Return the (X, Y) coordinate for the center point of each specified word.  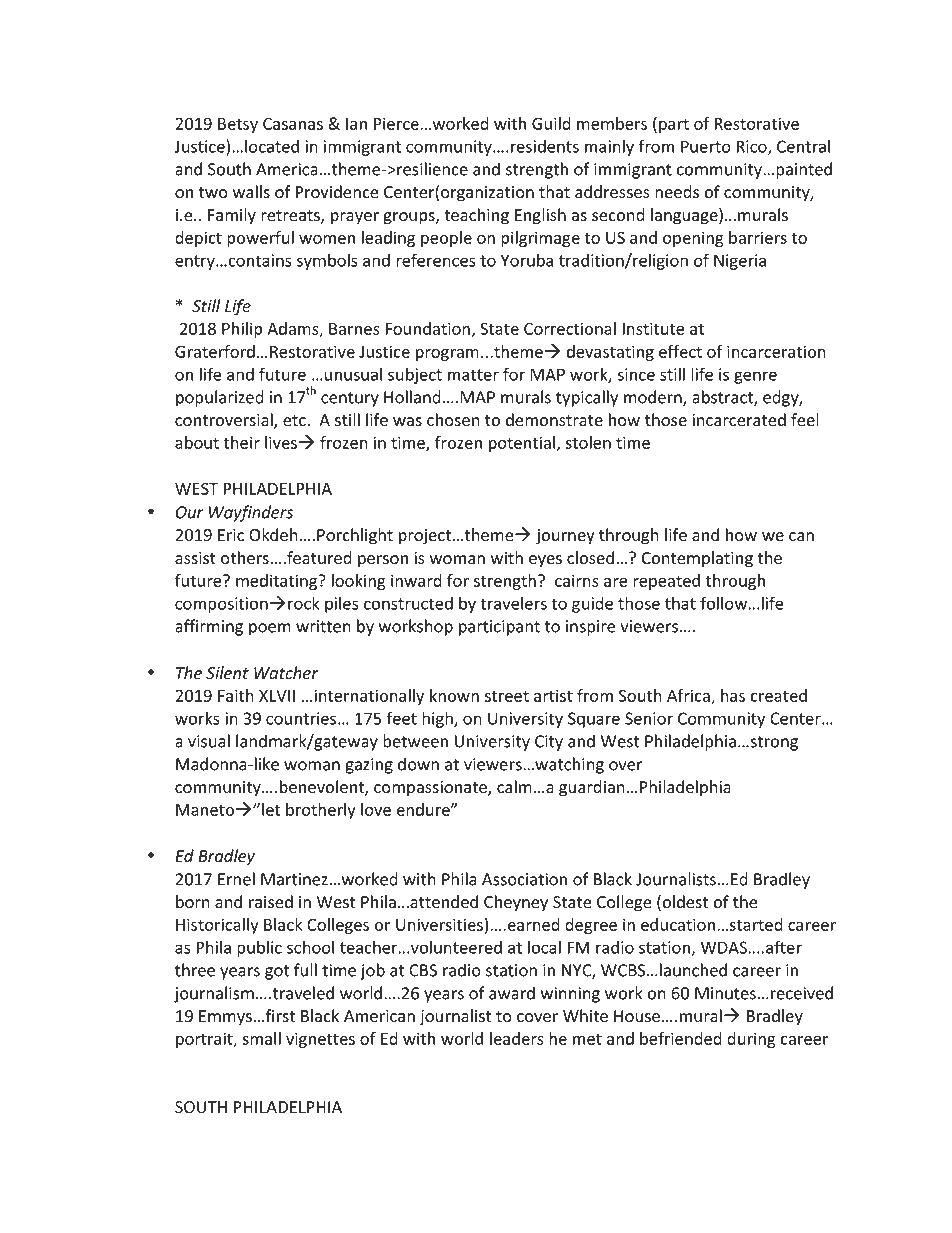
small (261, 1038)
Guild (551, 123)
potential (522, 444)
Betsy (238, 125)
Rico (752, 147)
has (733, 695)
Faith (236, 695)
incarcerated (739, 420)
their (241, 442)
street (507, 696)
